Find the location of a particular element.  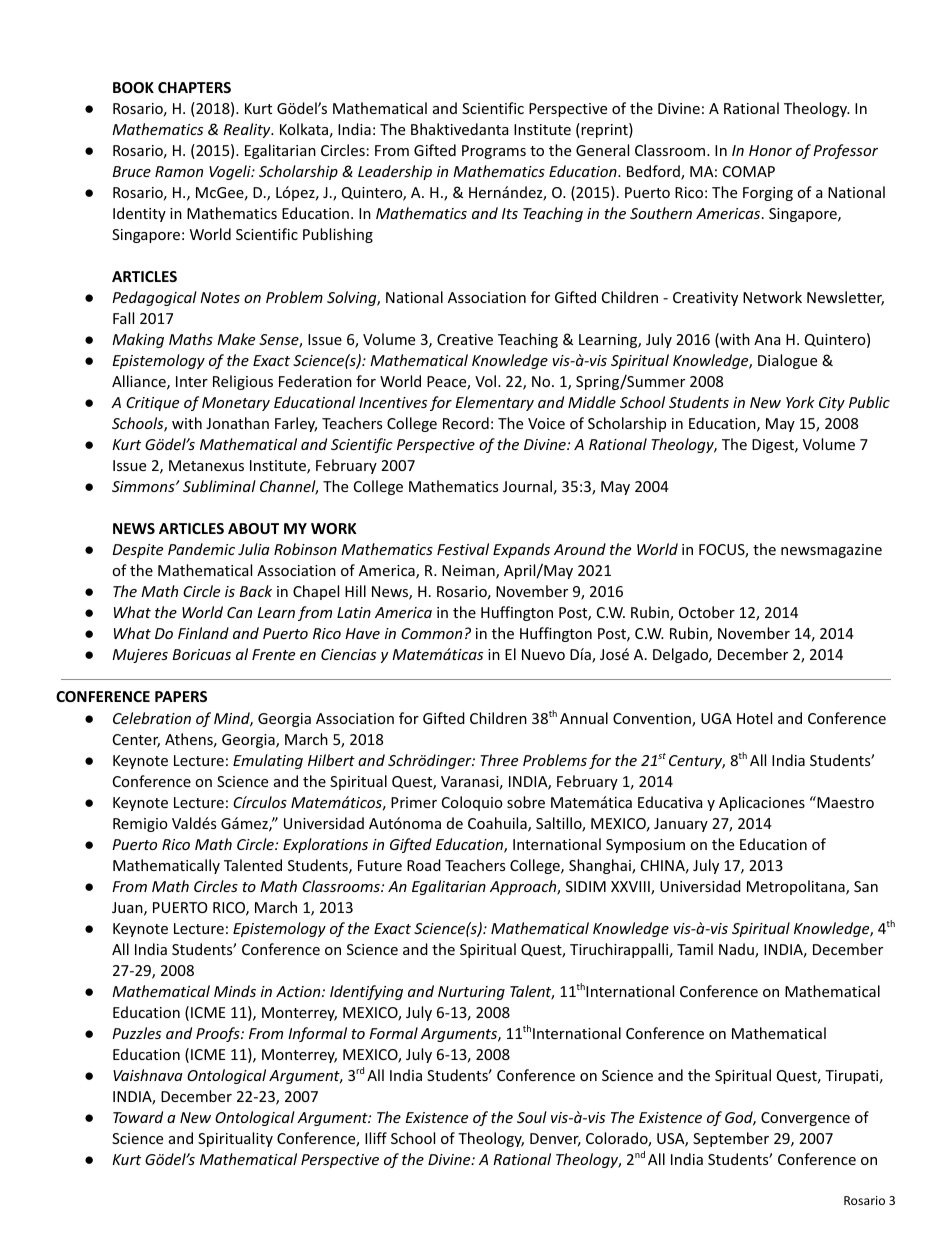

Dialogue is located at coordinates (787, 361).
